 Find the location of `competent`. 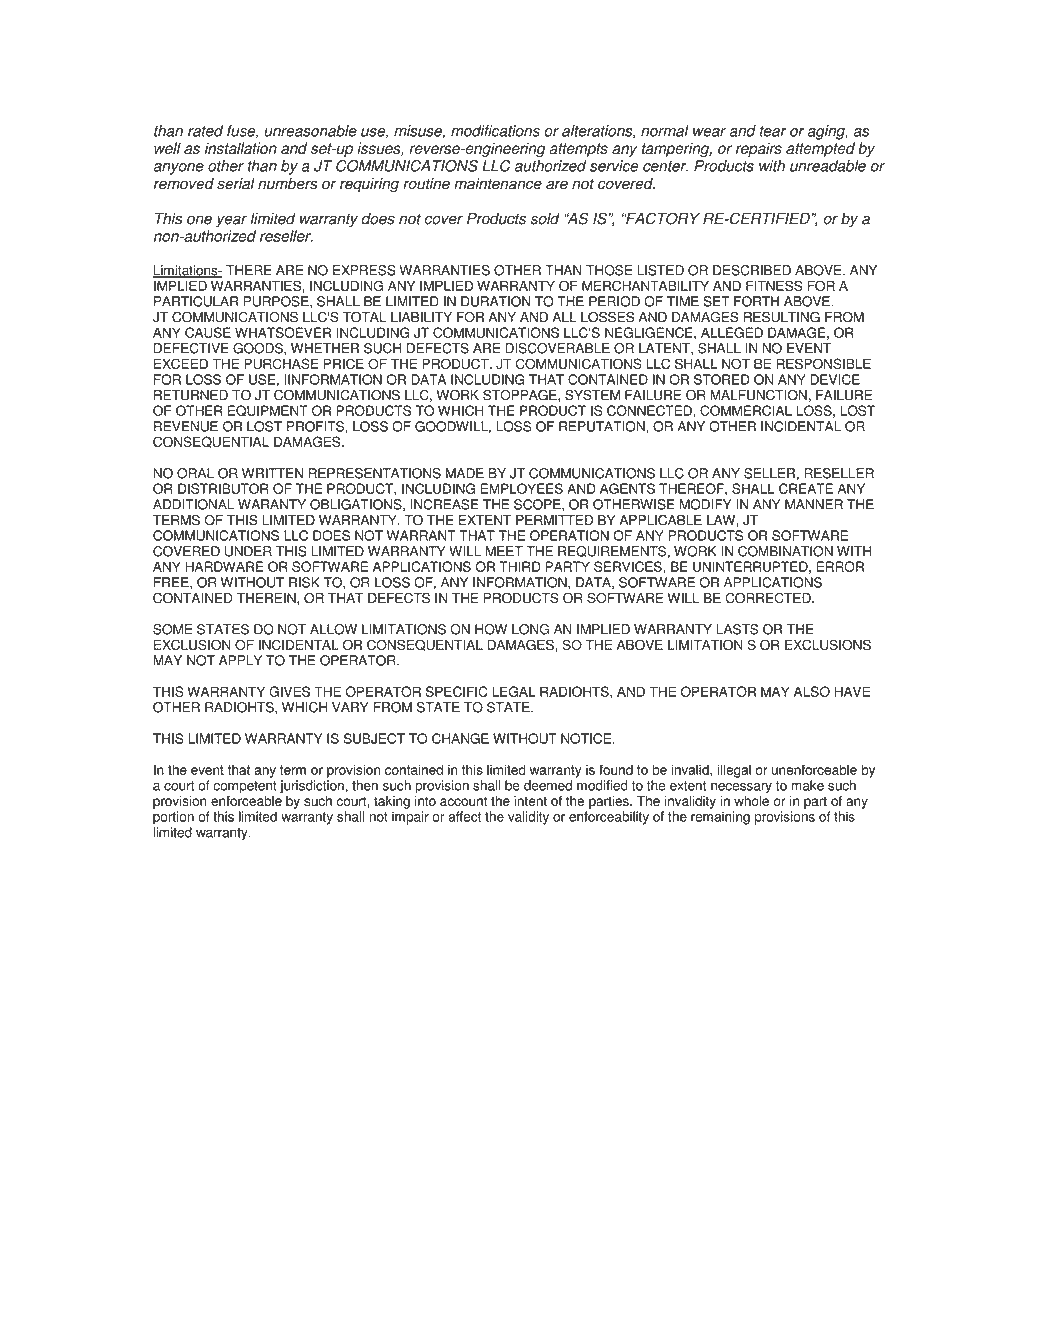

competent is located at coordinates (245, 788).
